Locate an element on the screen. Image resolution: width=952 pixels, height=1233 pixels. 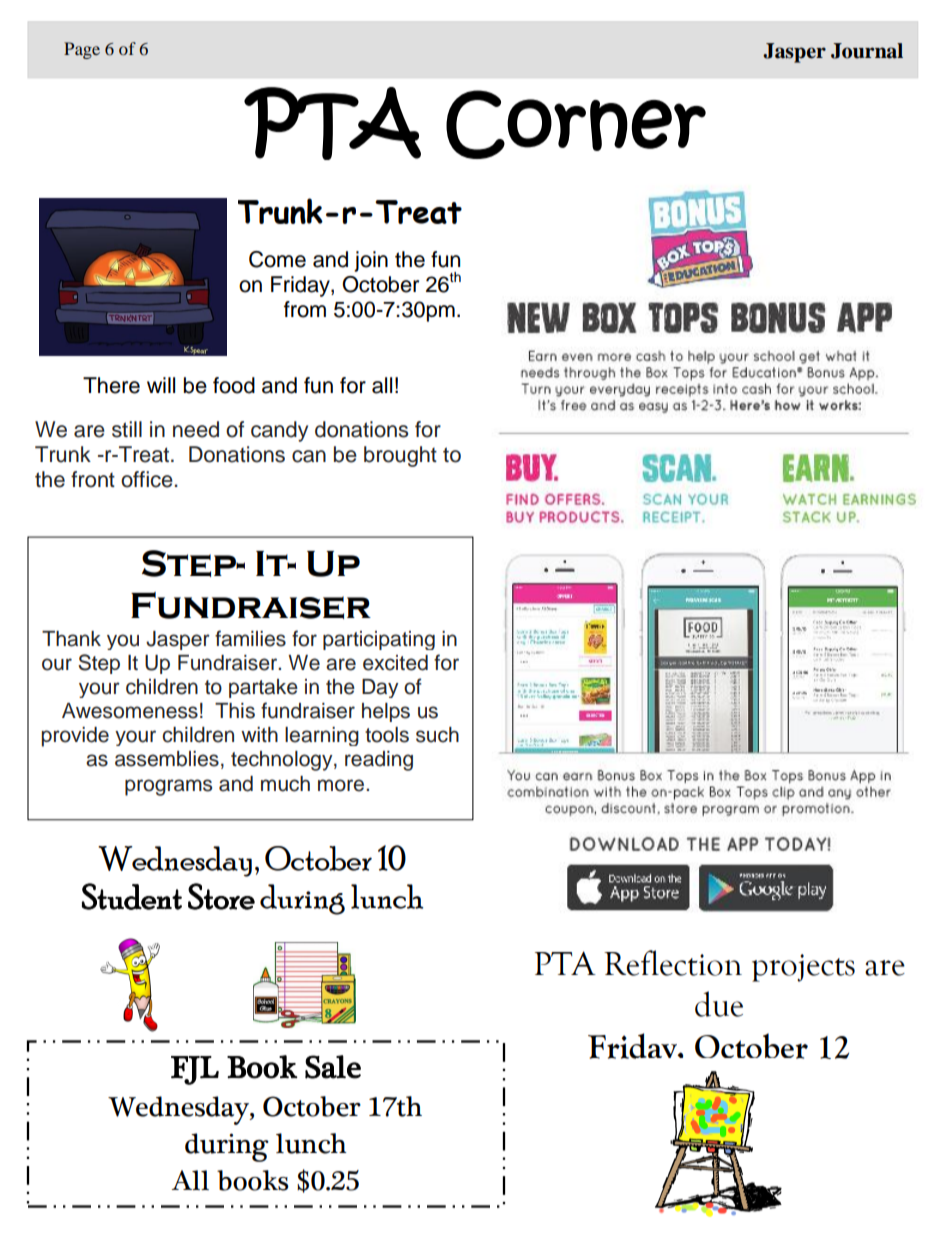
join is located at coordinates (371, 261).
